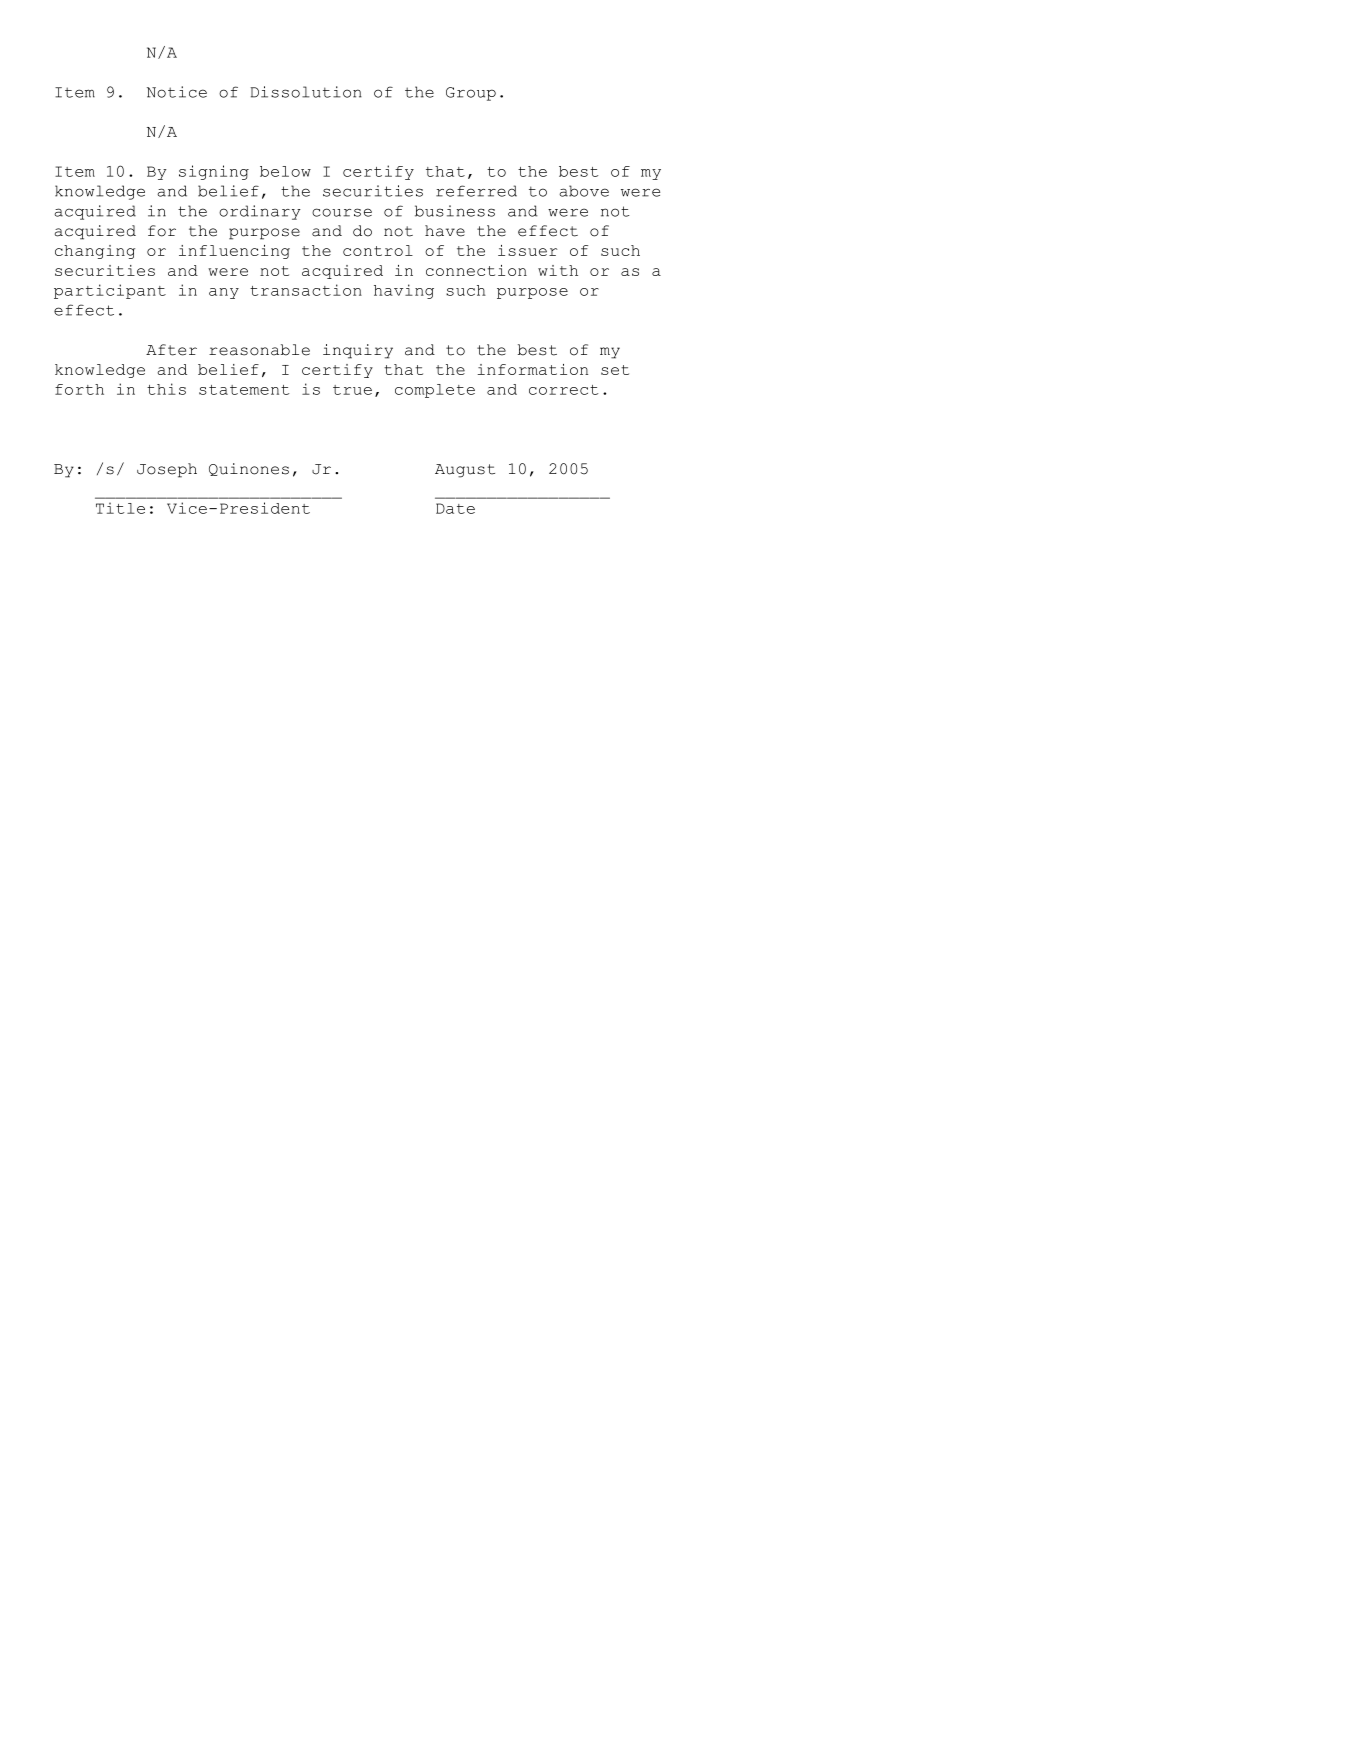 This screenshot has width=1348, height=1745. Describe the element at coordinates (471, 94) in the screenshot. I see `Group` at that location.
